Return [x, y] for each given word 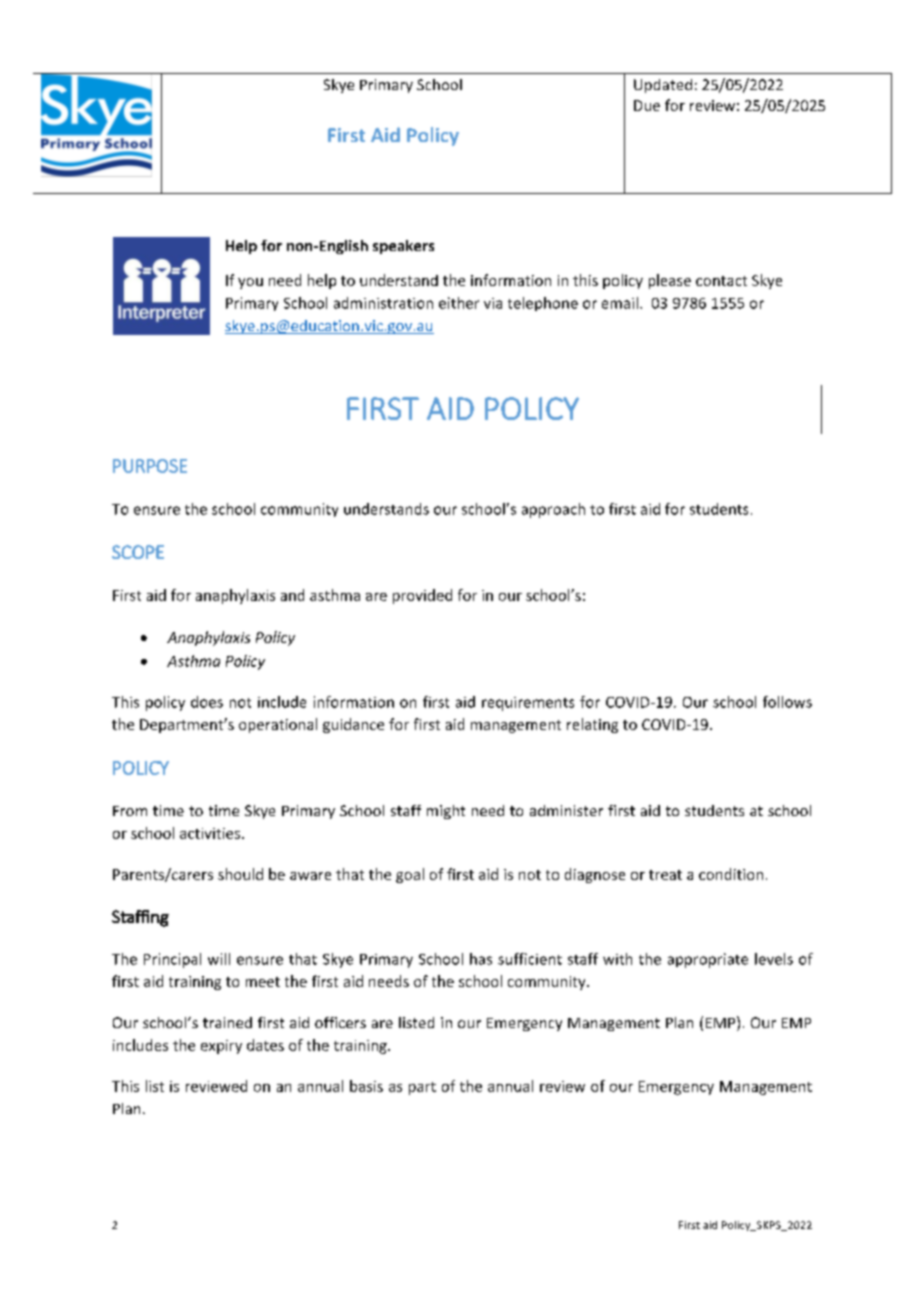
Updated [663, 86]
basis [366, 1086]
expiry [221, 1047]
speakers [403, 247]
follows [787, 702]
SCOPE [138, 552]
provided [422, 596]
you [250, 283]
